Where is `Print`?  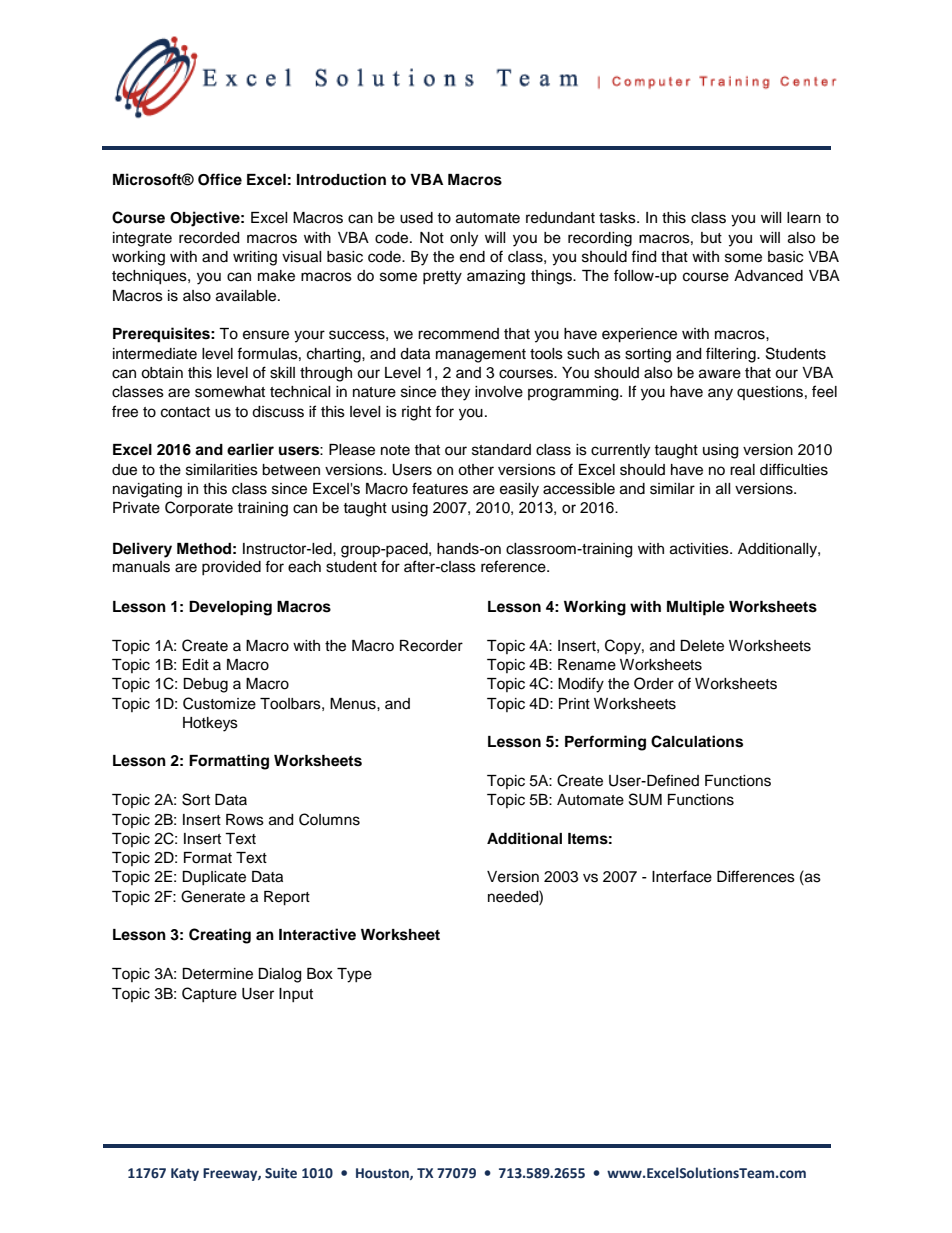
Print is located at coordinates (574, 703).
